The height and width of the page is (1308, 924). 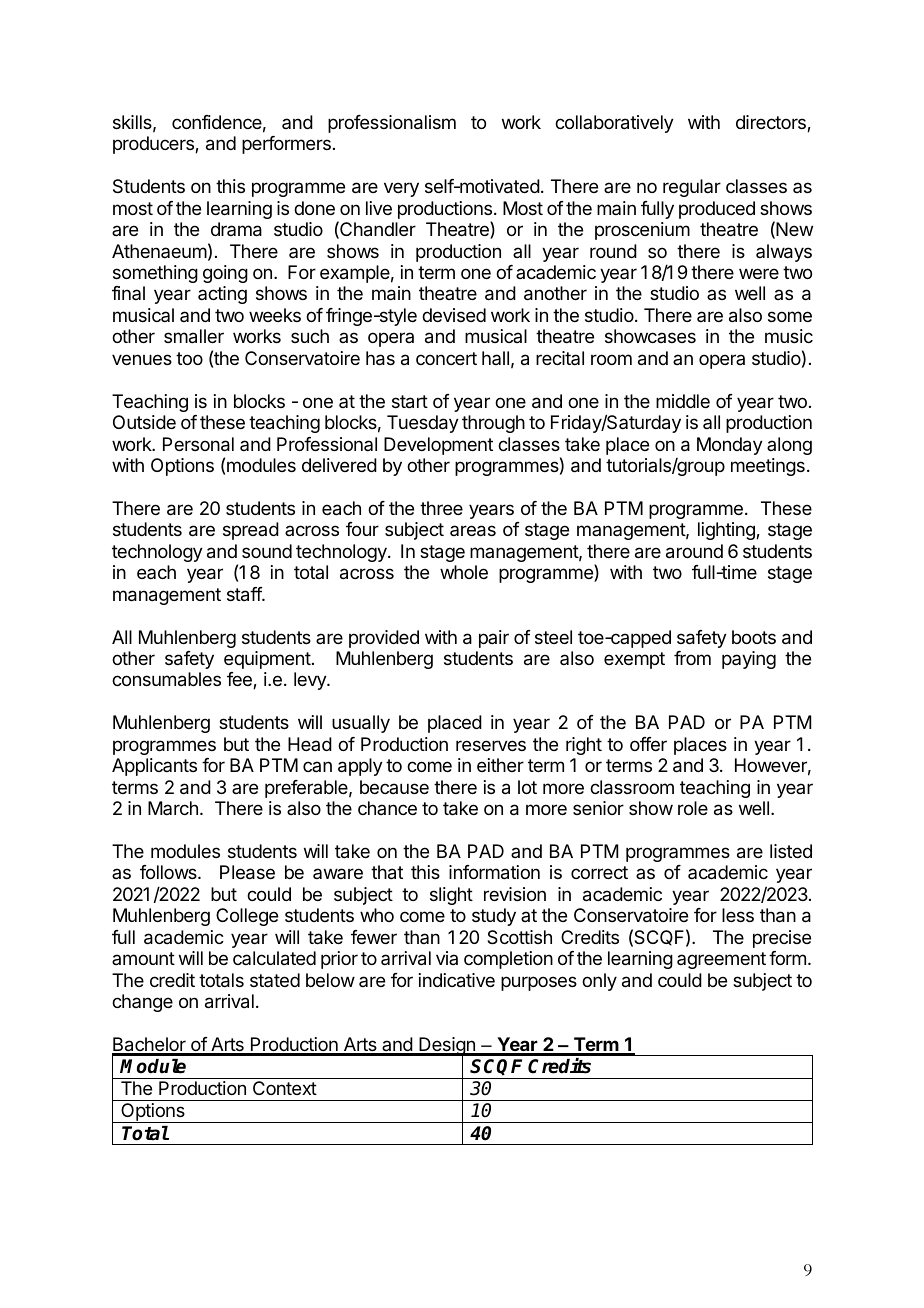 What do you see at coordinates (198, 444) in the page?
I see `Personal` at bounding box center [198, 444].
